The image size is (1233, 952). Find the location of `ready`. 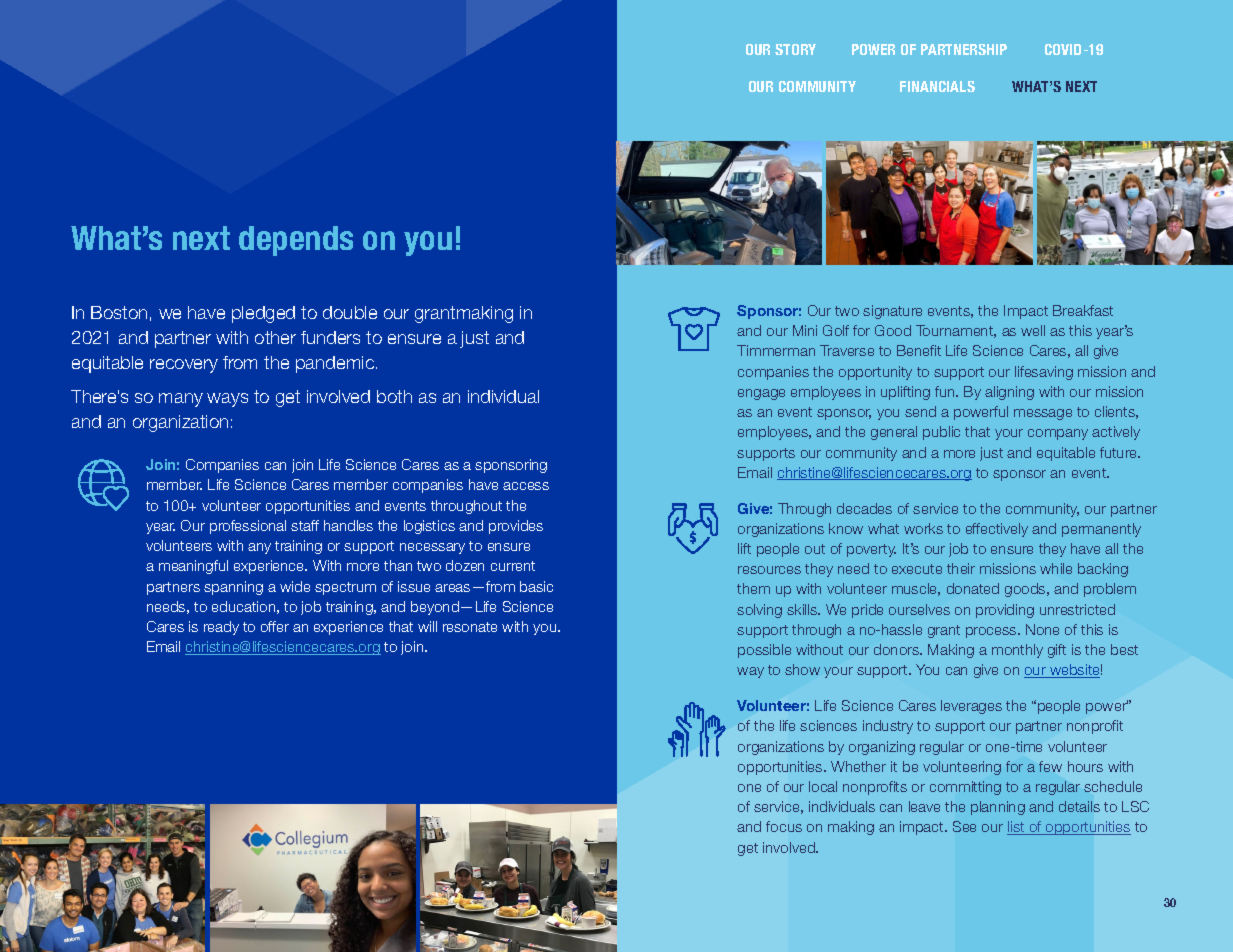

ready is located at coordinates (221, 628).
